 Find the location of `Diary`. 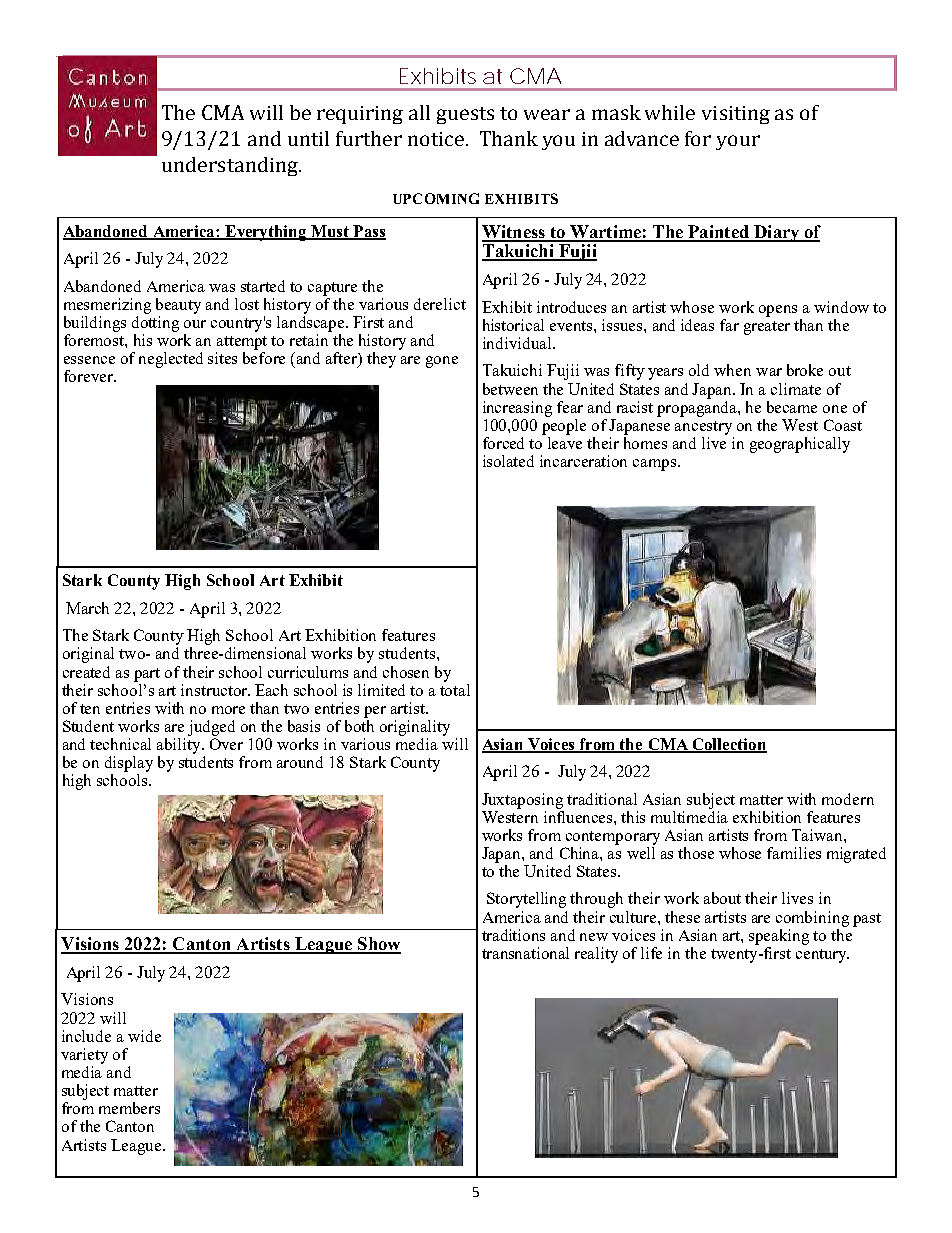

Diary is located at coordinates (777, 233).
